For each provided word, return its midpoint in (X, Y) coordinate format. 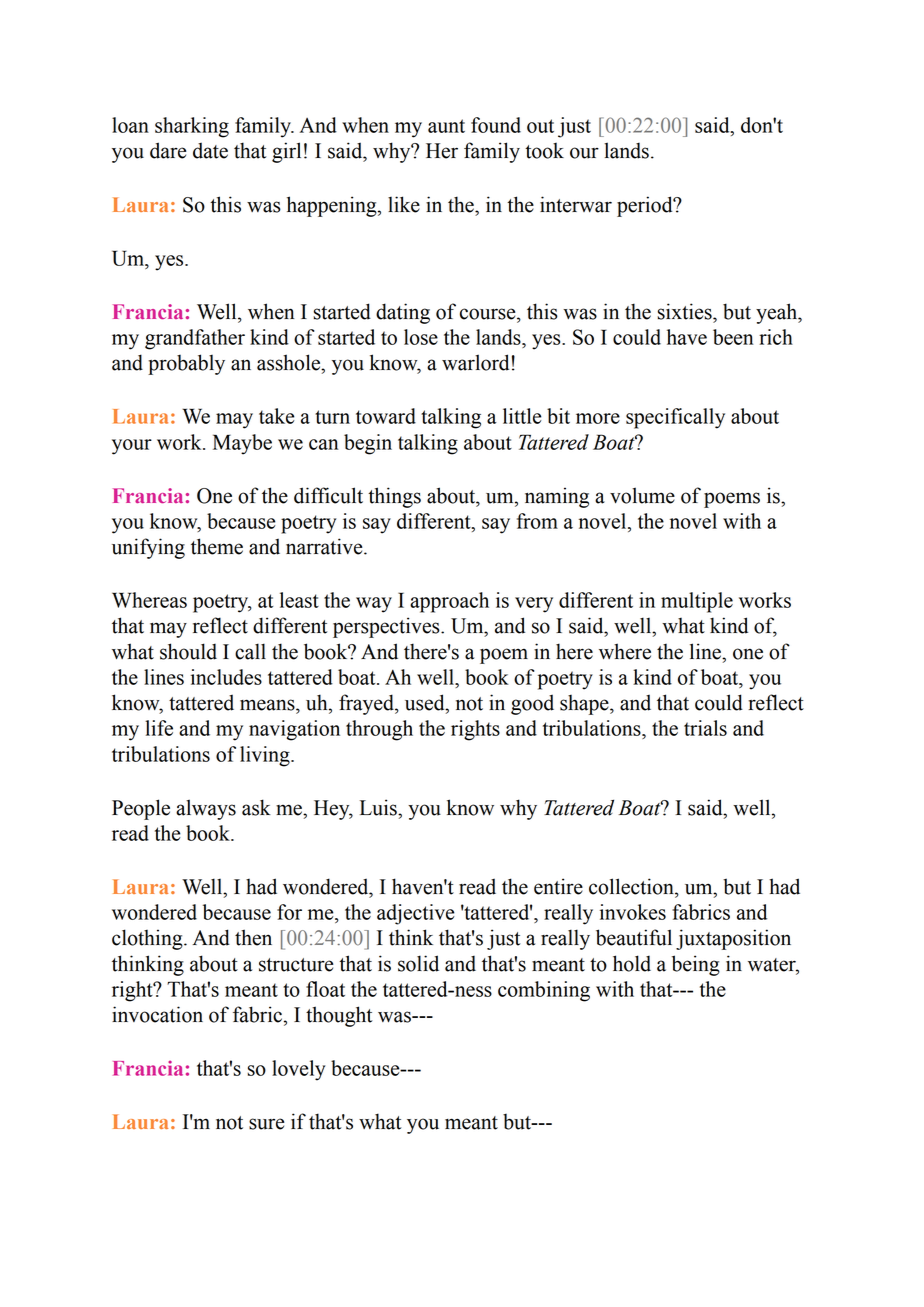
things (394, 497)
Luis (379, 807)
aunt (446, 126)
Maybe (242, 444)
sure (266, 1124)
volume (642, 495)
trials (705, 728)
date (210, 150)
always (206, 809)
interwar (576, 204)
